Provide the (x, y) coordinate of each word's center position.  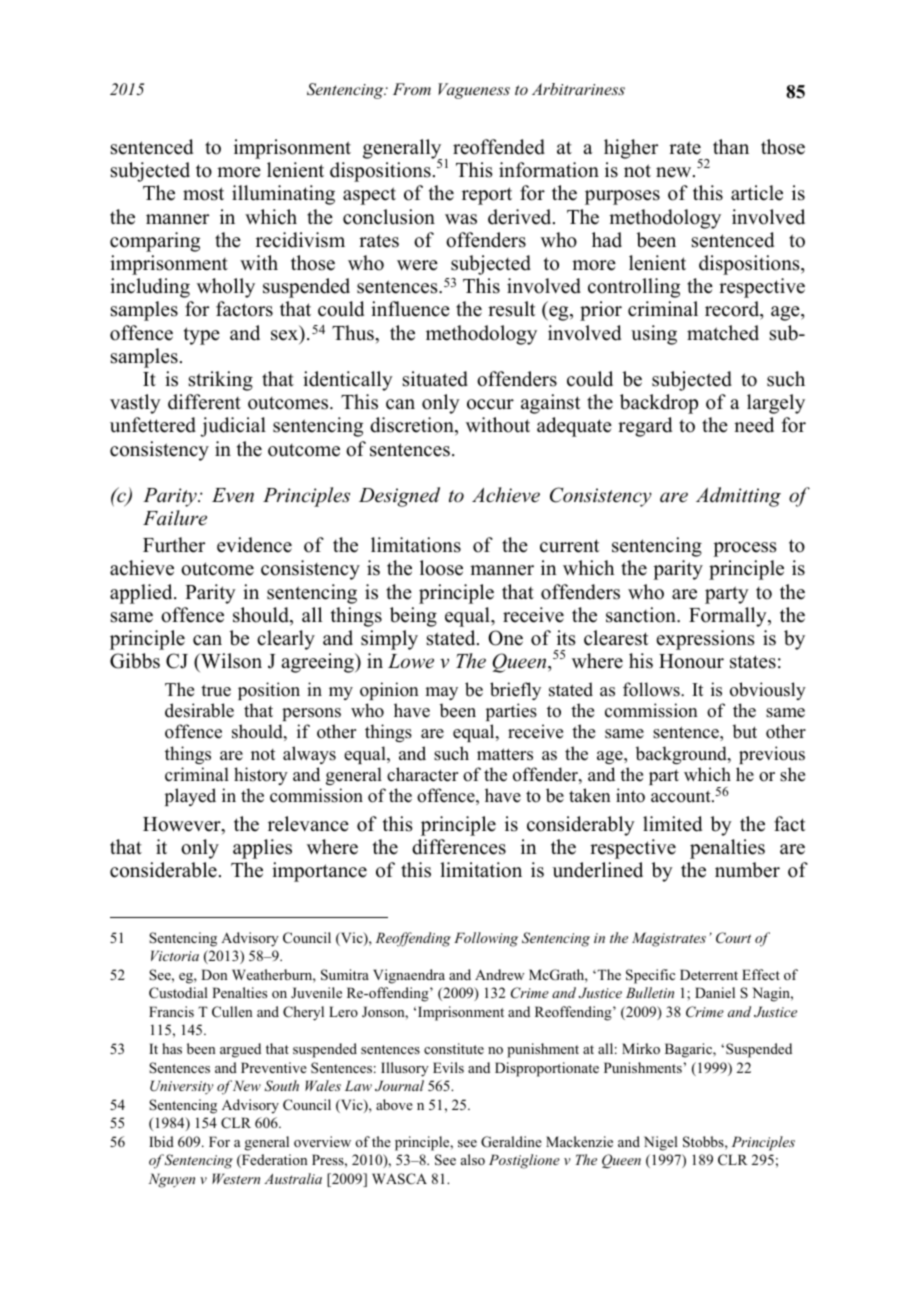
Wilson (230, 661)
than (731, 146)
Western (236, 1178)
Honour (691, 661)
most (203, 194)
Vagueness (474, 91)
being (413, 617)
